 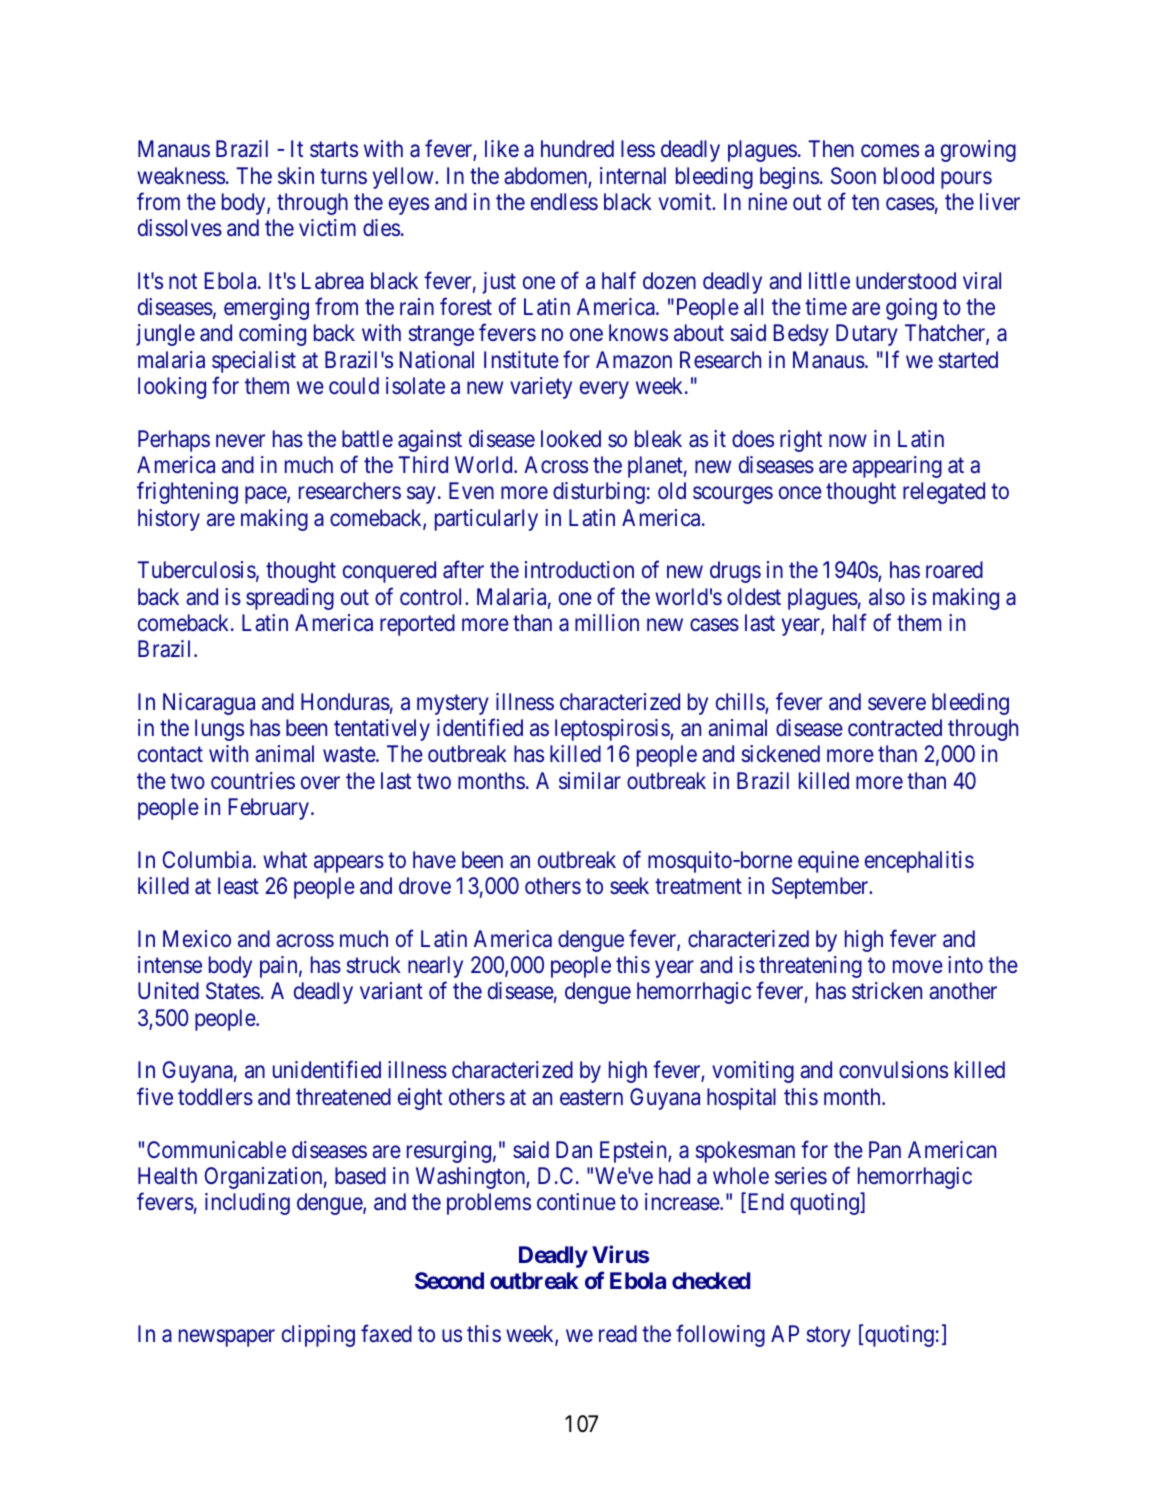 I want to click on appearing, so click(x=897, y=467).
